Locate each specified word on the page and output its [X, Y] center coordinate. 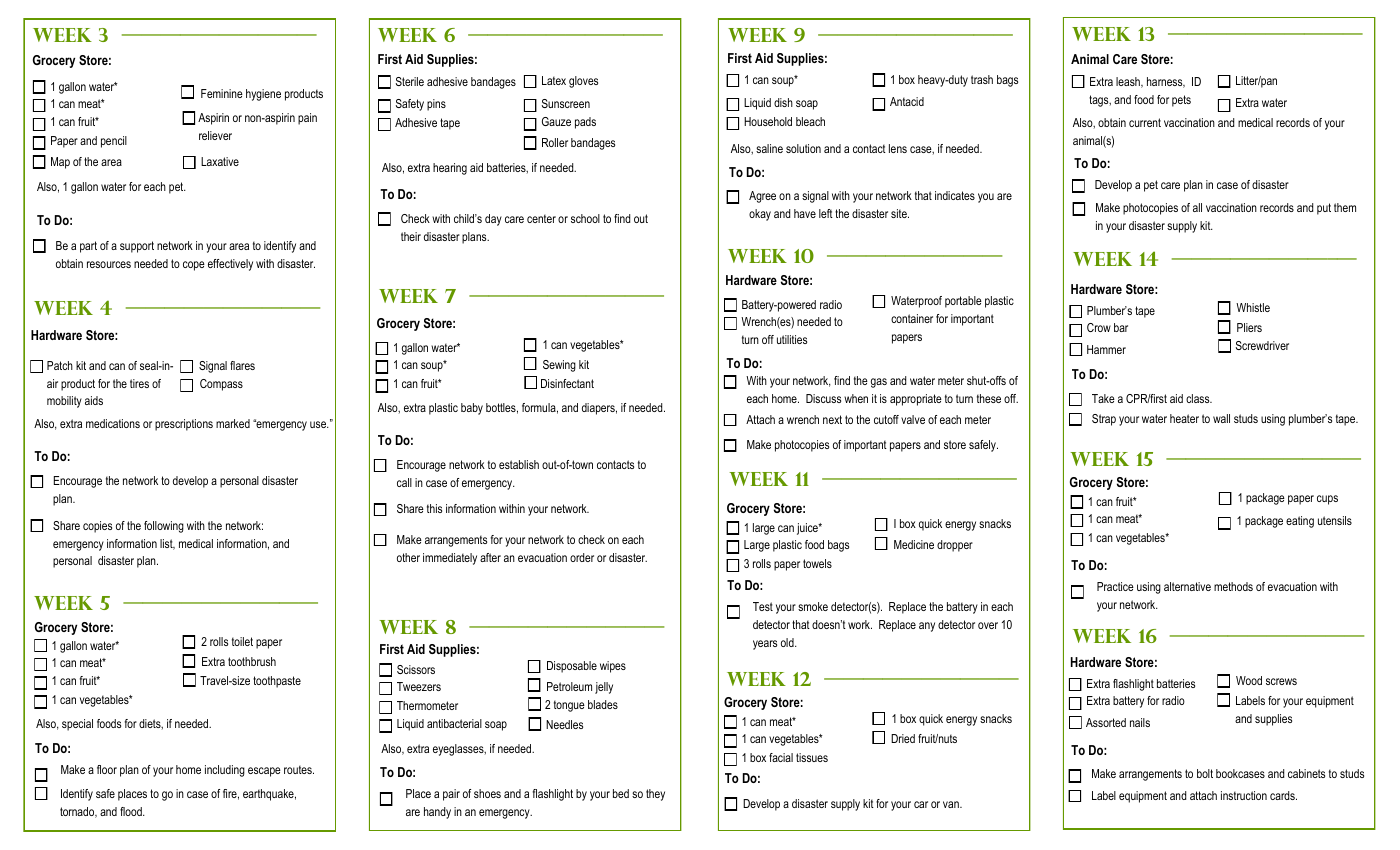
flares [242, 365]
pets [1181, 101]
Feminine [222, 93]
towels [817, 563]
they [655, 795]
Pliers [1249, 327]
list [167, 544]
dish [783, 102]
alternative [1187, 586]
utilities [792, 339]
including [225, 771]
